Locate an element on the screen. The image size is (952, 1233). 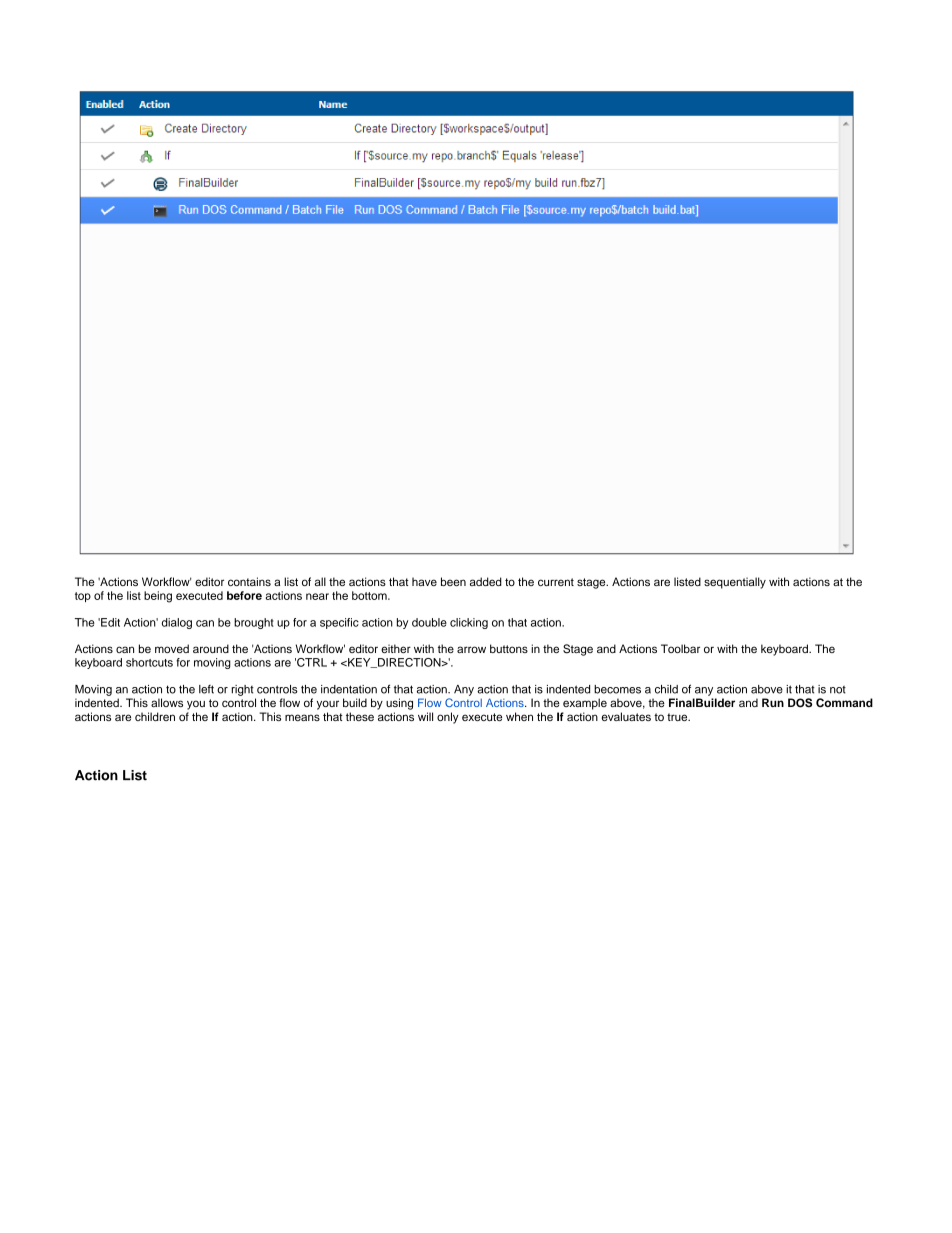
Toolbar is located at coordinates (680, 648).
